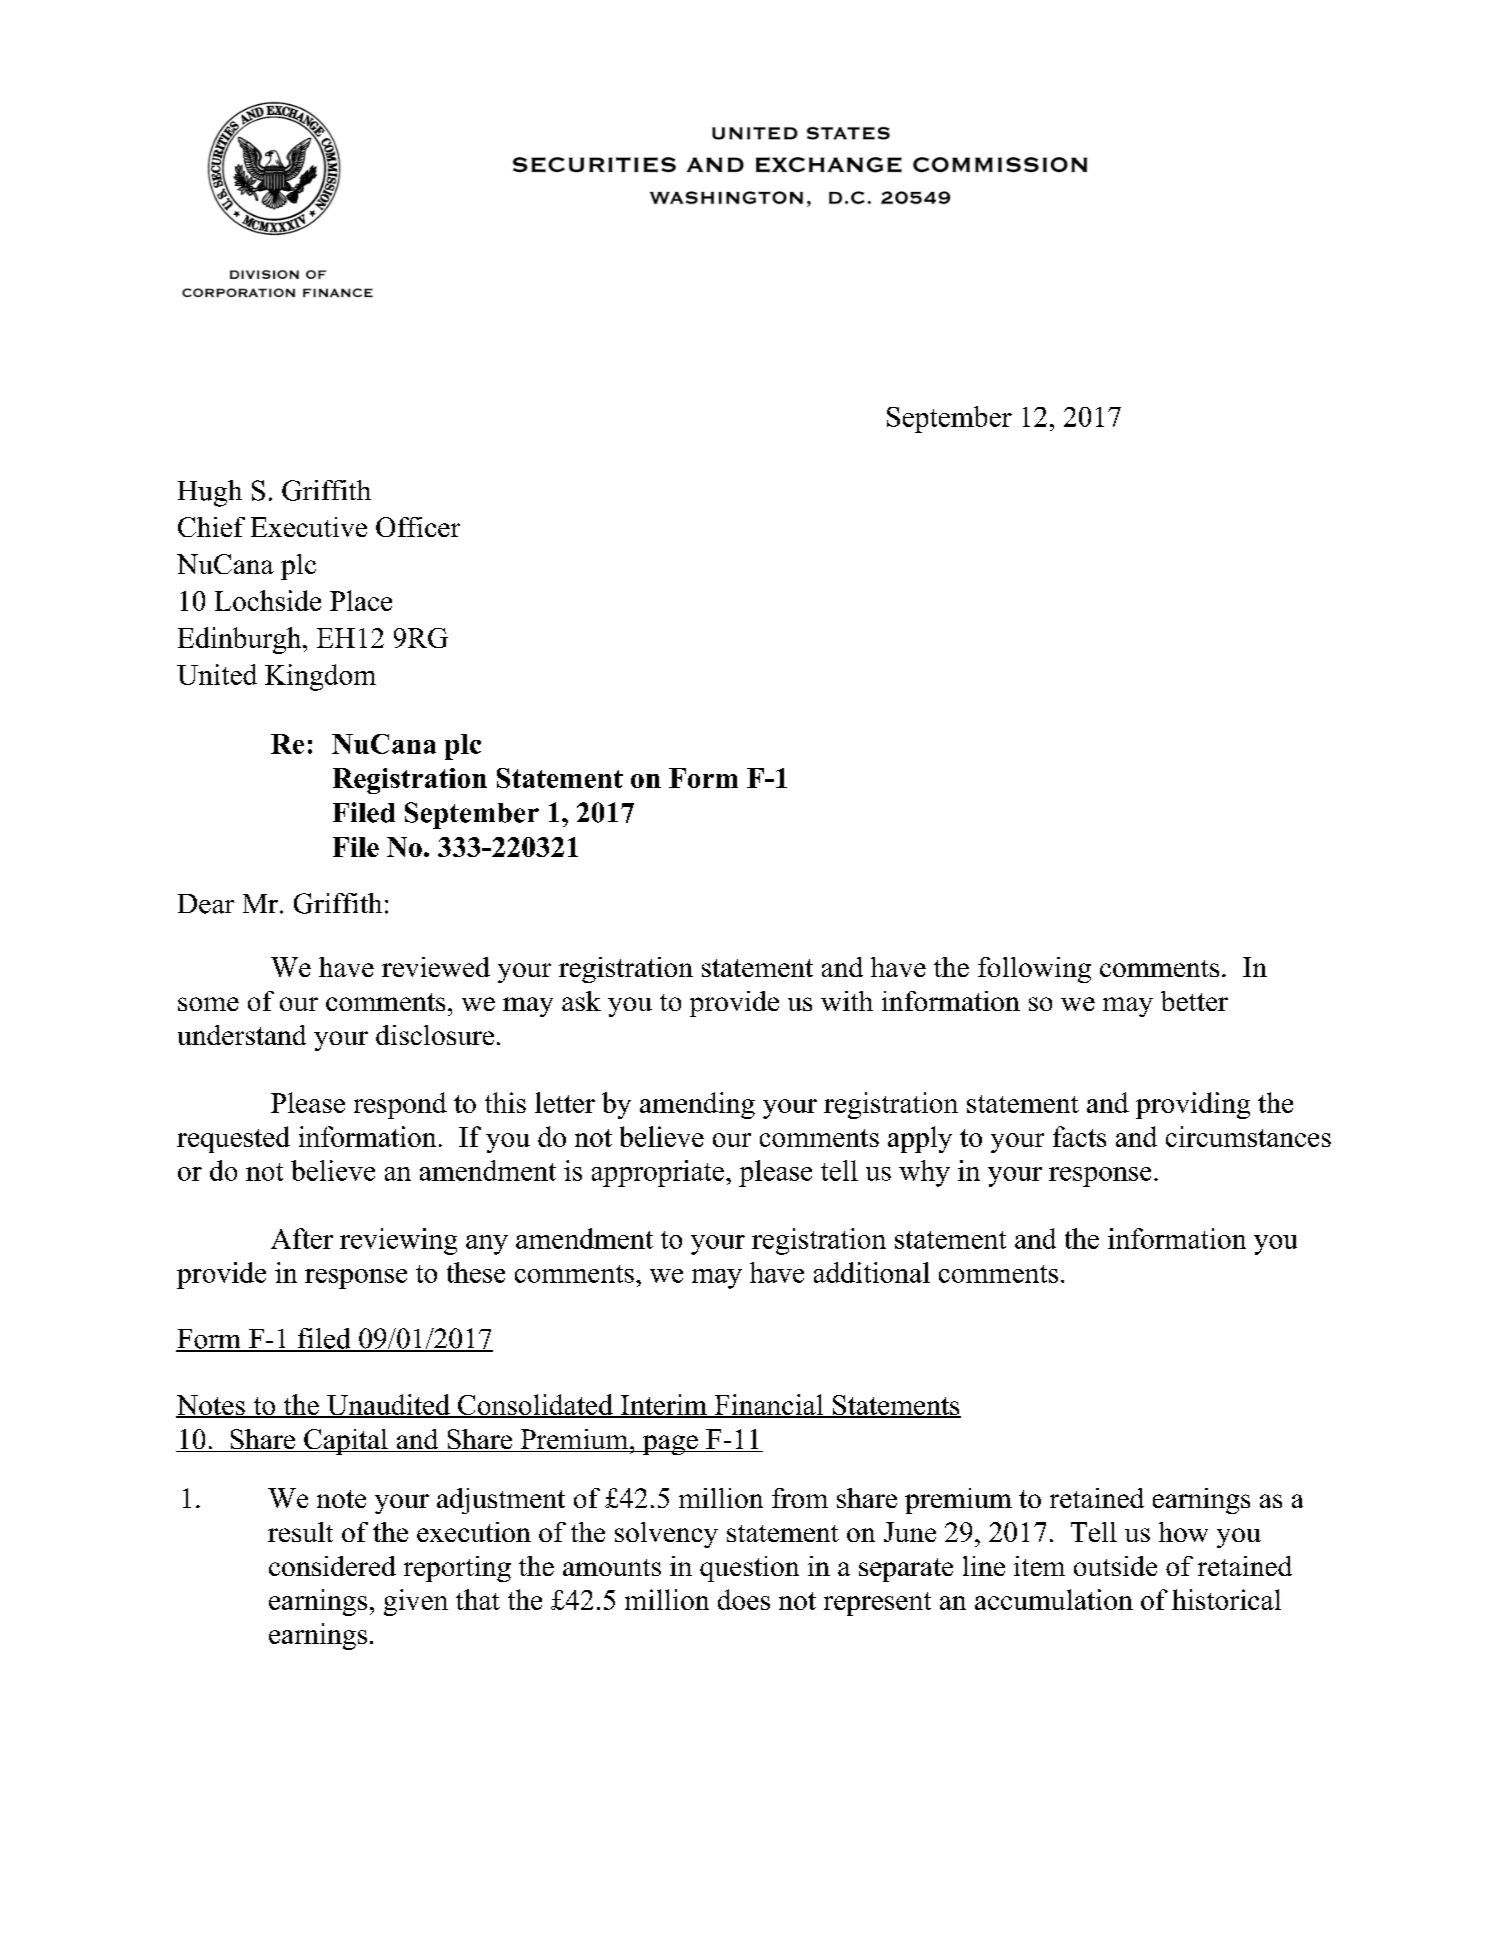 This screenshot has height=1947, width=1505. What do you see at coordinates (332, 1566) in the screenshot?
I see `considered` at bounding box center [332, 1566].
